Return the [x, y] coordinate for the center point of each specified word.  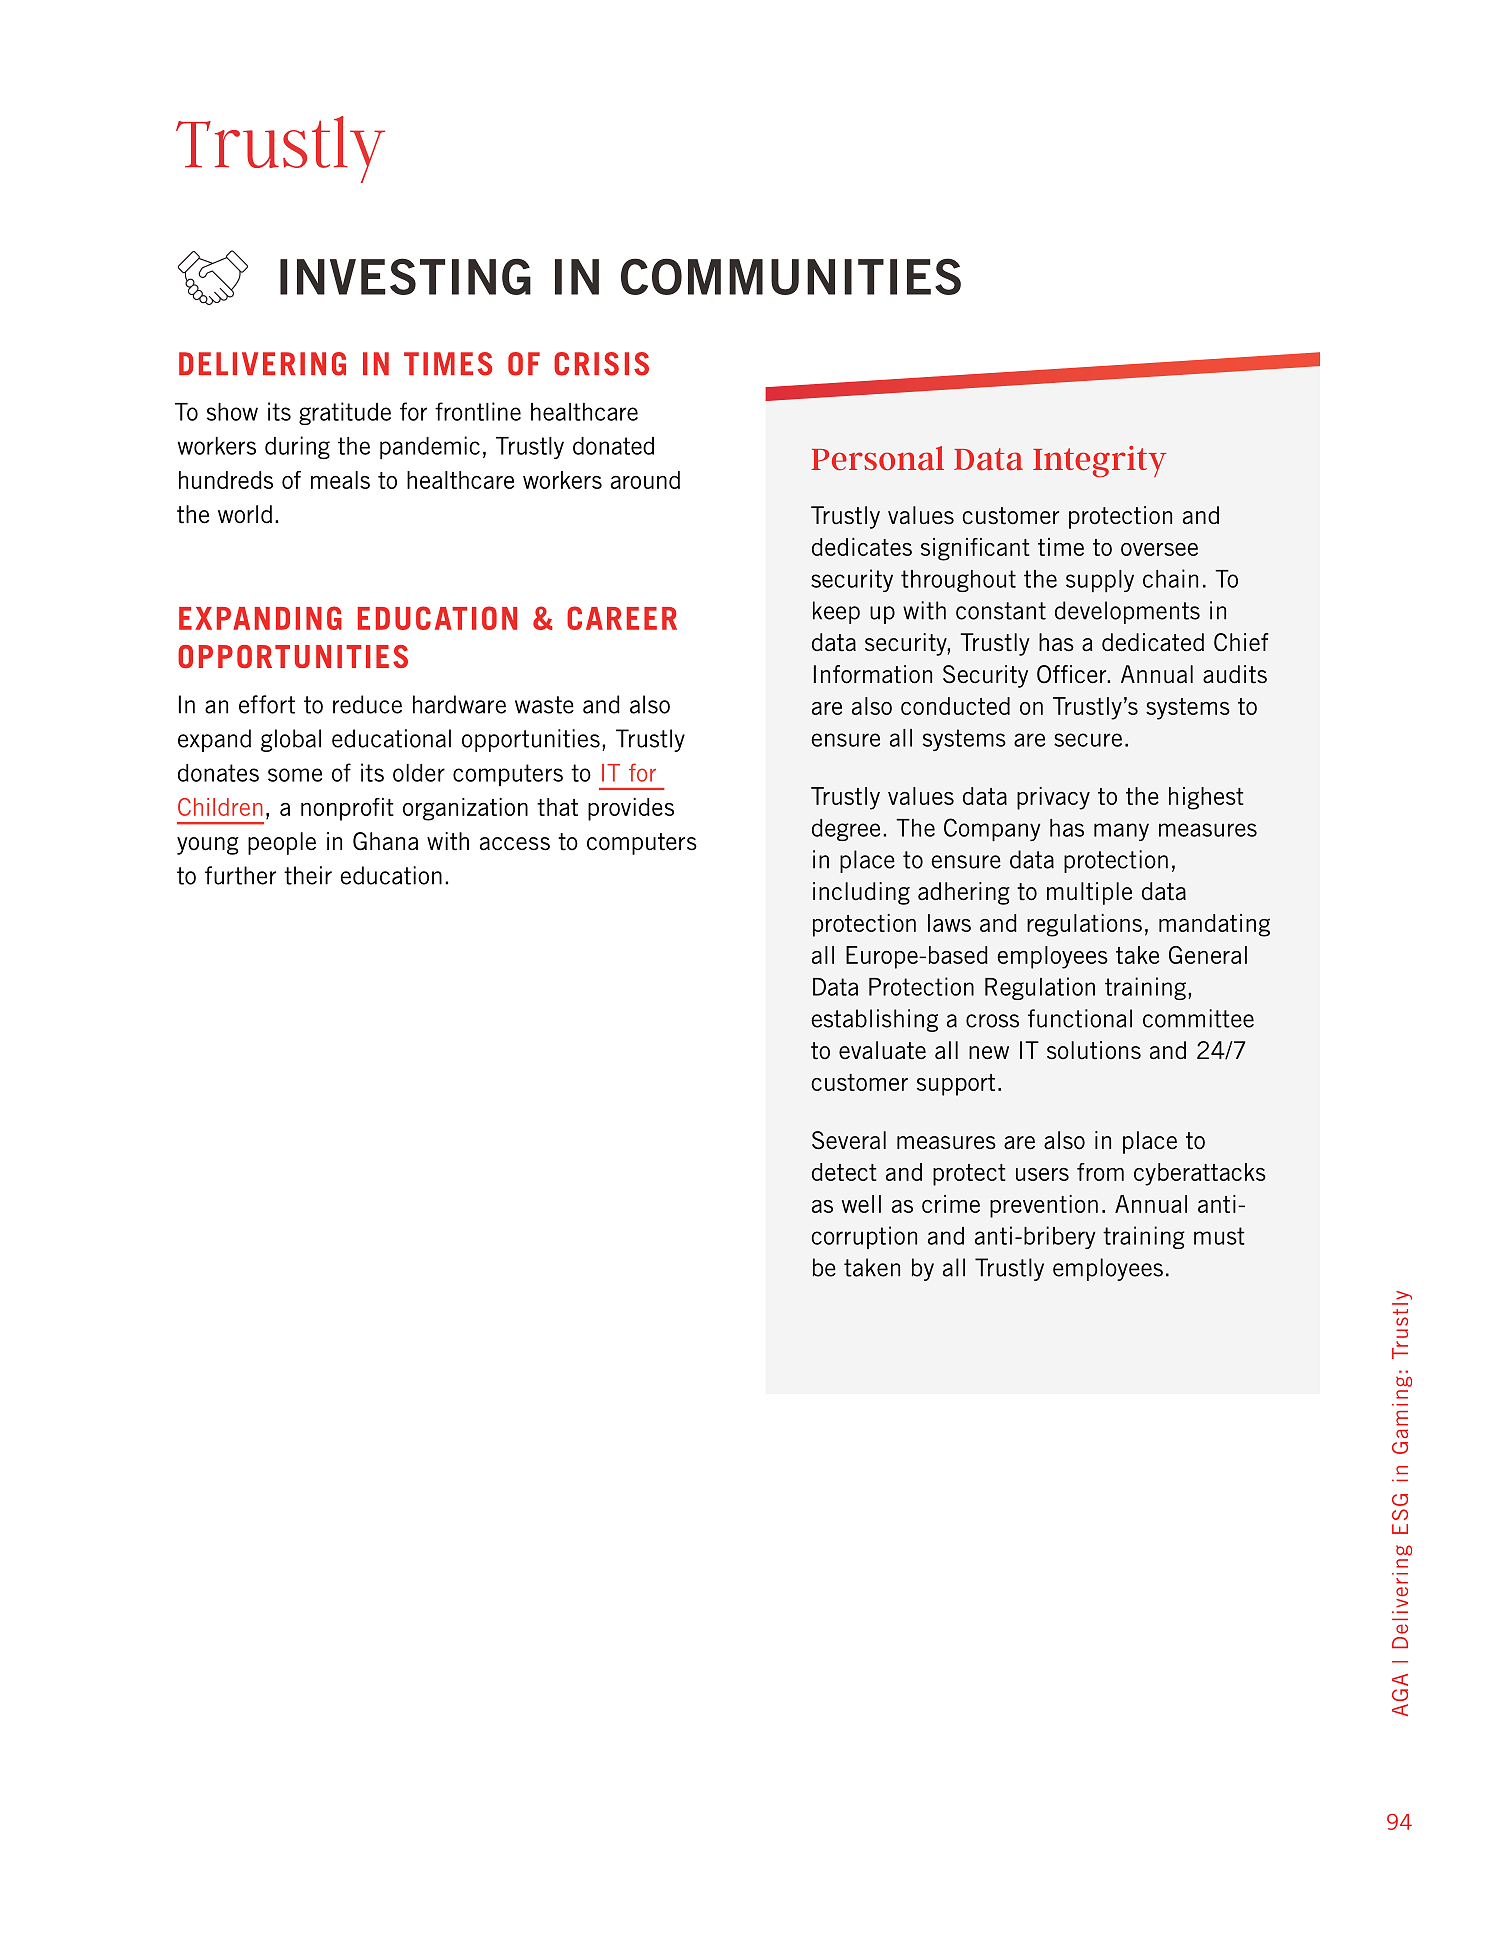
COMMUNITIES [791, 276]
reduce [367, 704]
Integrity [1100, 461]
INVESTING [405, 276]
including [861, 893]
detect [844, 1172]
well [861, 1204]
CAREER [622, 618]
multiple [1089, 893]
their [308, 875]
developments [1127, 612]
